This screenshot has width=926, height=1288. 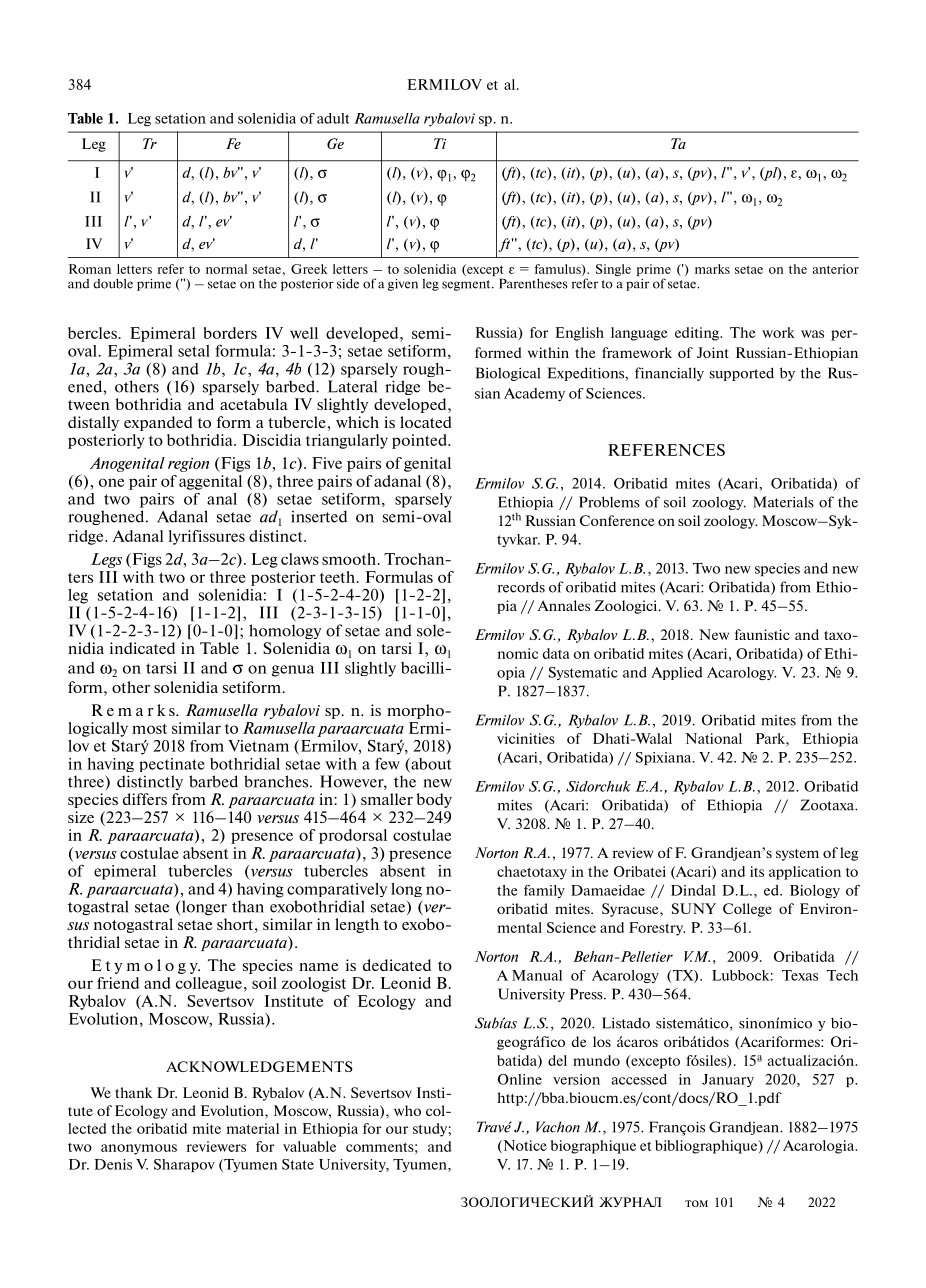 What do you see at coordinates (407, 1110) in the screenshot?
I see `who` at bounding box center [407, 1110].
